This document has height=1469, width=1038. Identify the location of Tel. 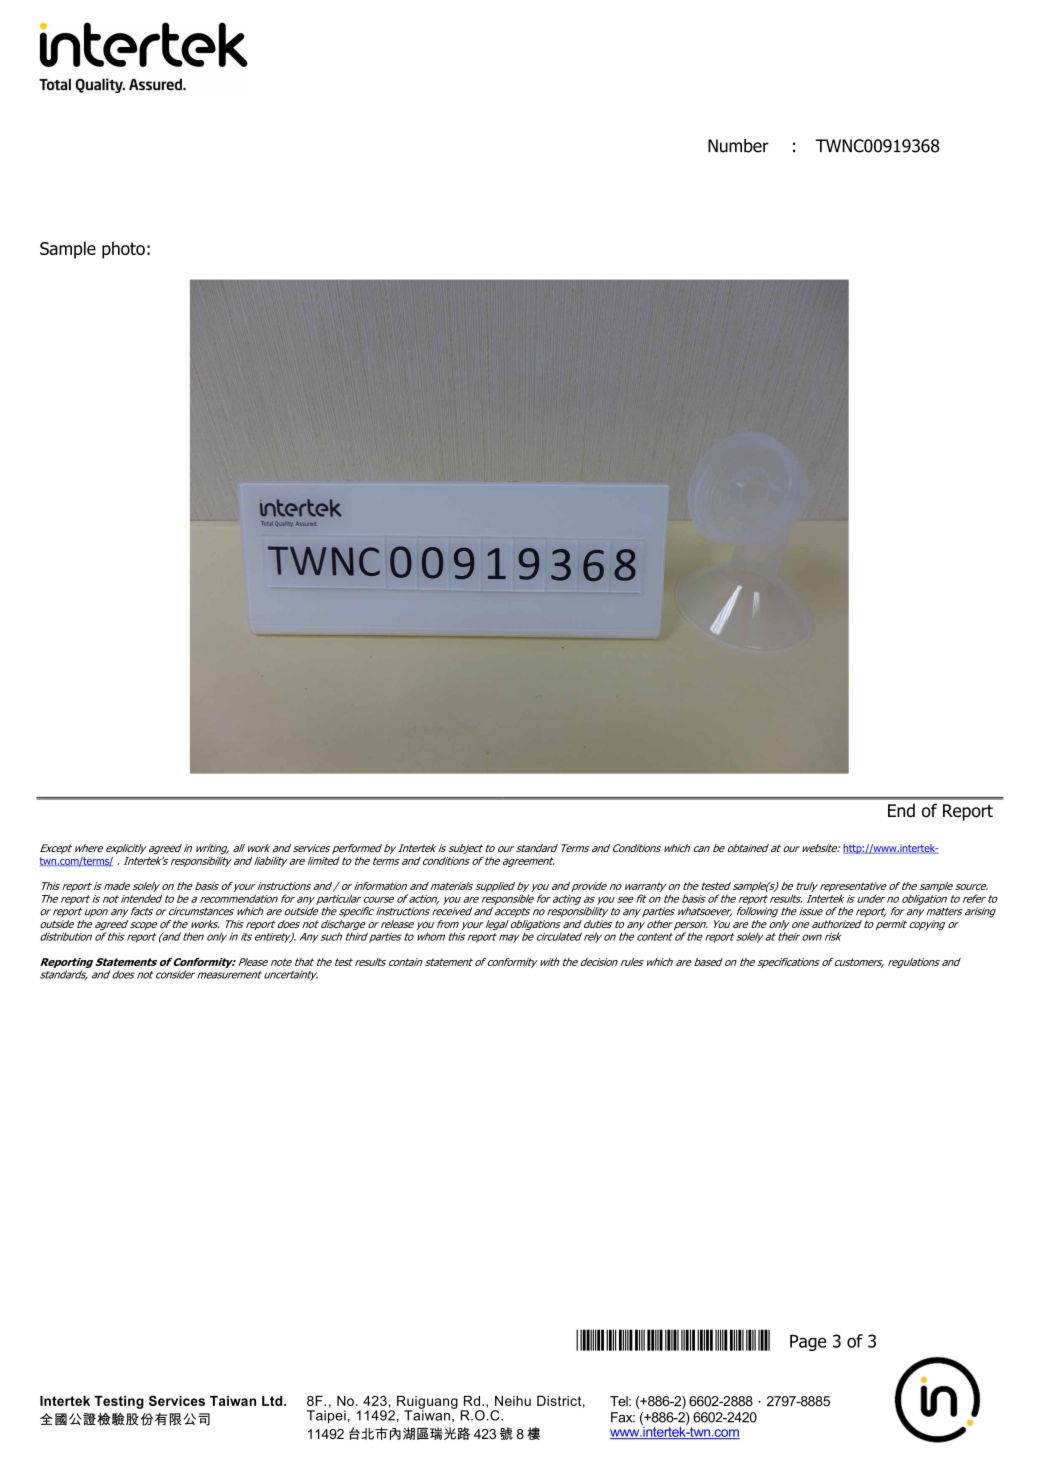
(620, 1401).
